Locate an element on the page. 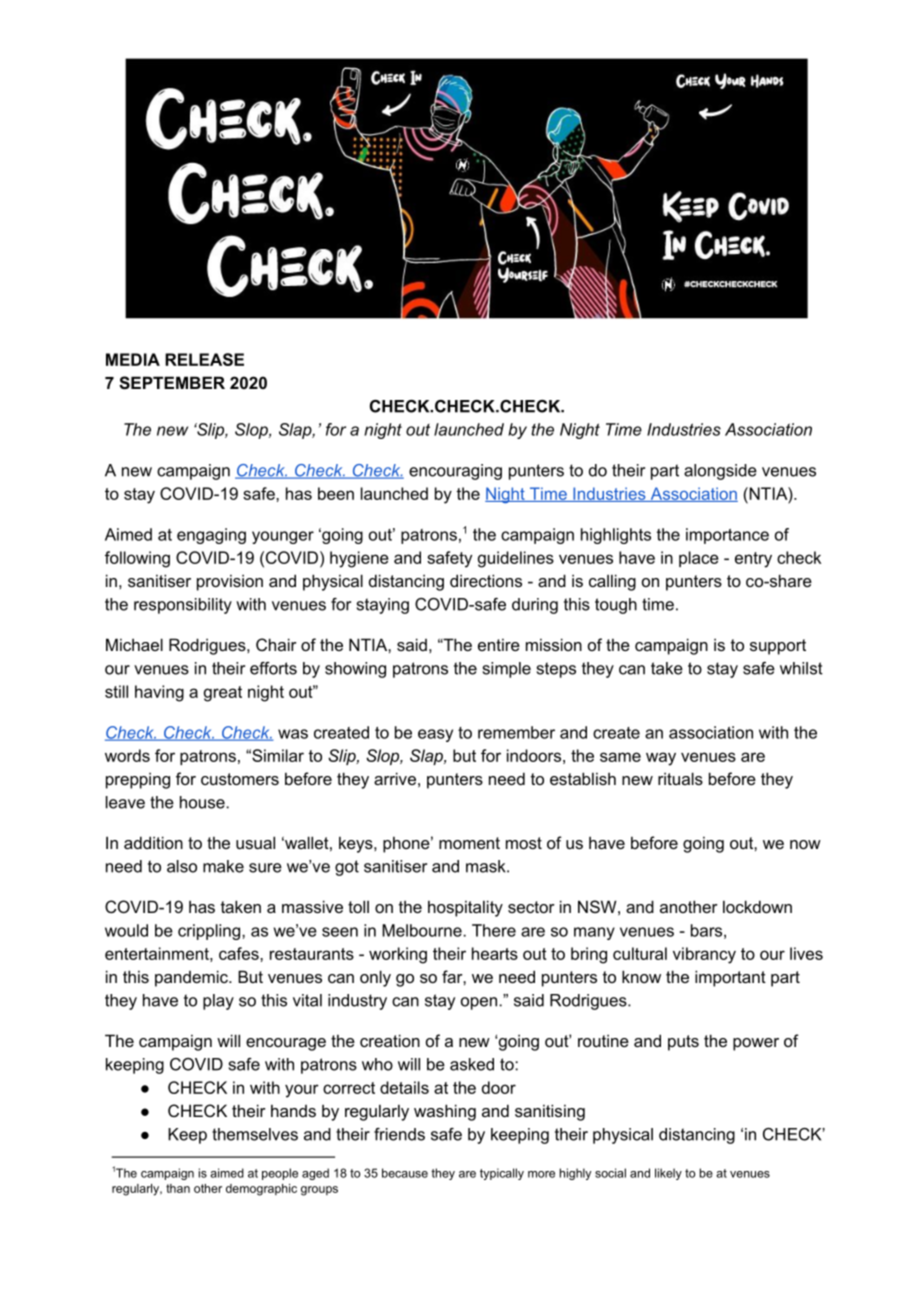 The image size is (924, 1308). arrive is located at coordinates (395, 778).
